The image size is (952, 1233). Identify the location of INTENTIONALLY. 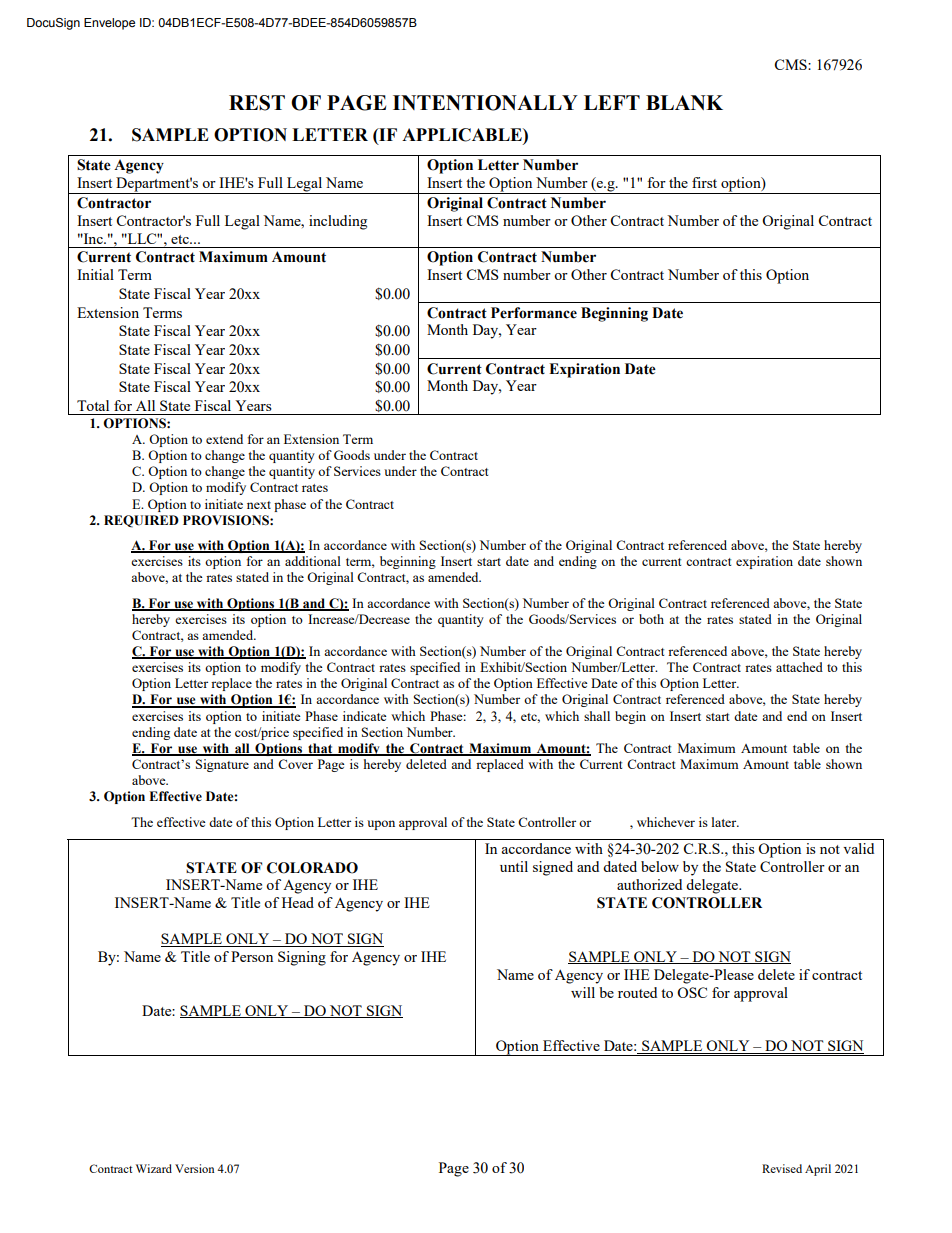
(485, 103).
